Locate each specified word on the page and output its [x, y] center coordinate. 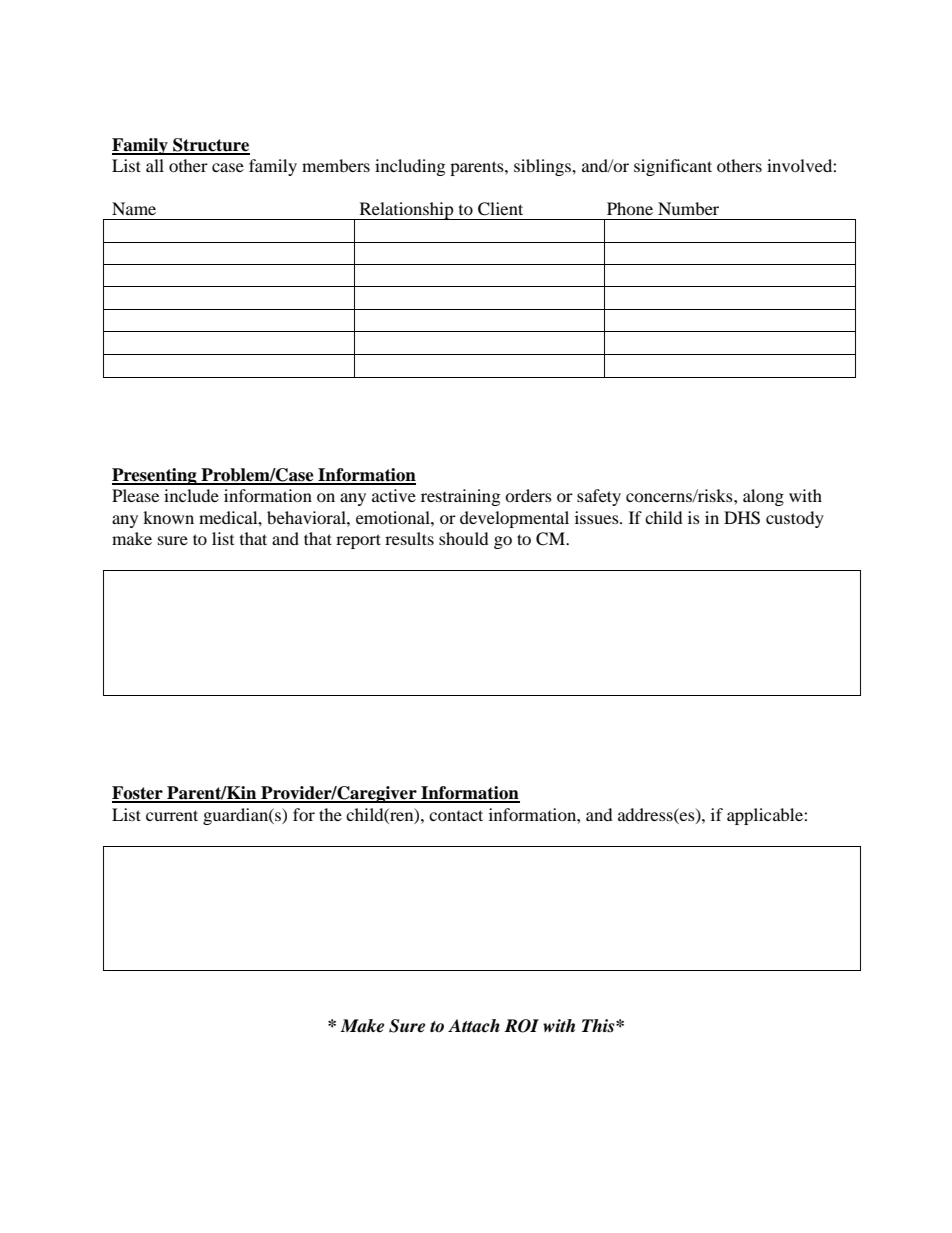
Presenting [155, 476]
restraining [460, 497]
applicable [766, 816]
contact [456, 815]
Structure [210, 146]
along [763, 497]
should [464, 538]
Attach [474, 1026]
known [168, 517]
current [172, 815]
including [410, 167]
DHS [742, 518]
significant [673, 167]
